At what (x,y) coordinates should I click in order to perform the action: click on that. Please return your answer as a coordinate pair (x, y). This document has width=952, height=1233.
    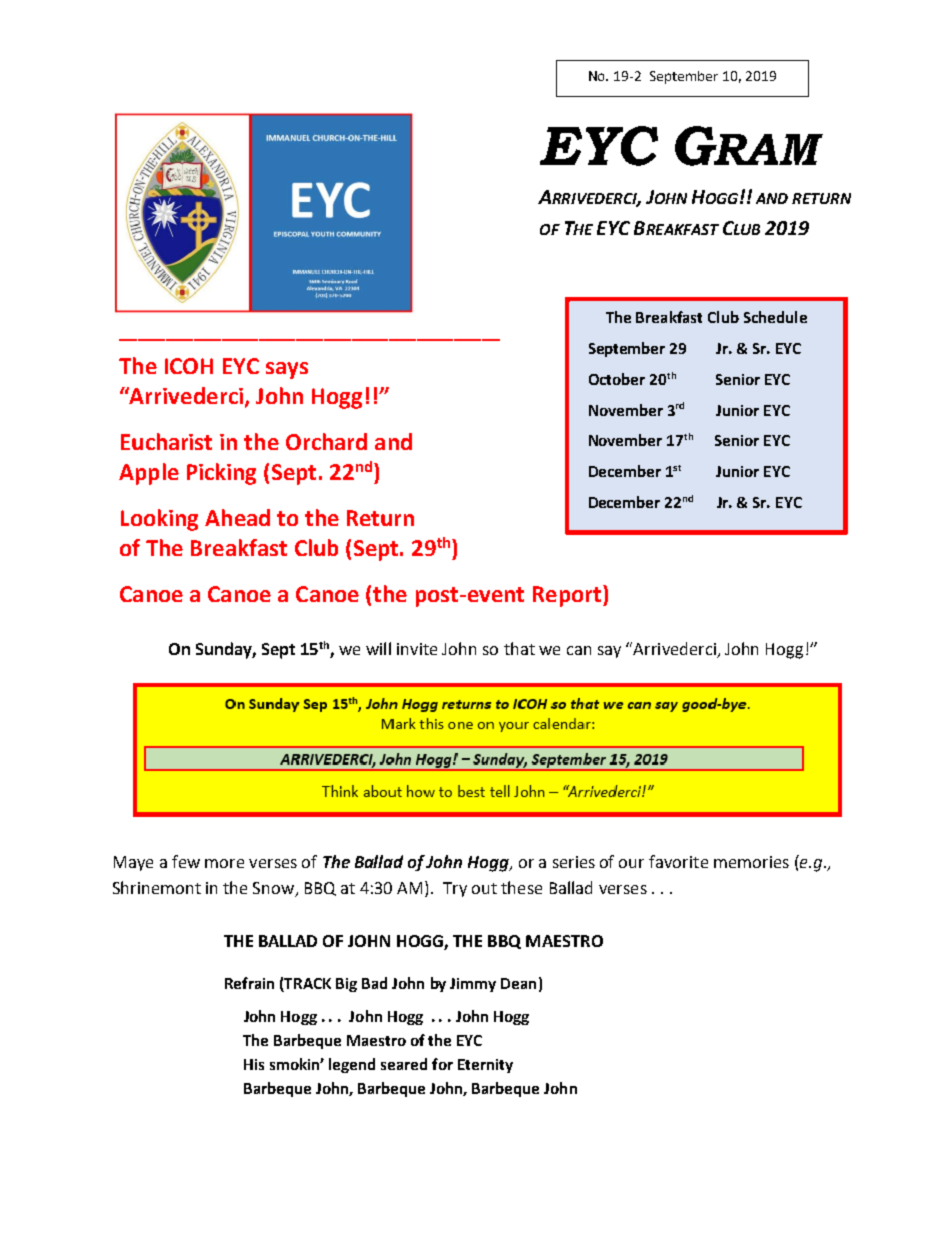
    Looking at the image, I should click on (519, 648).
